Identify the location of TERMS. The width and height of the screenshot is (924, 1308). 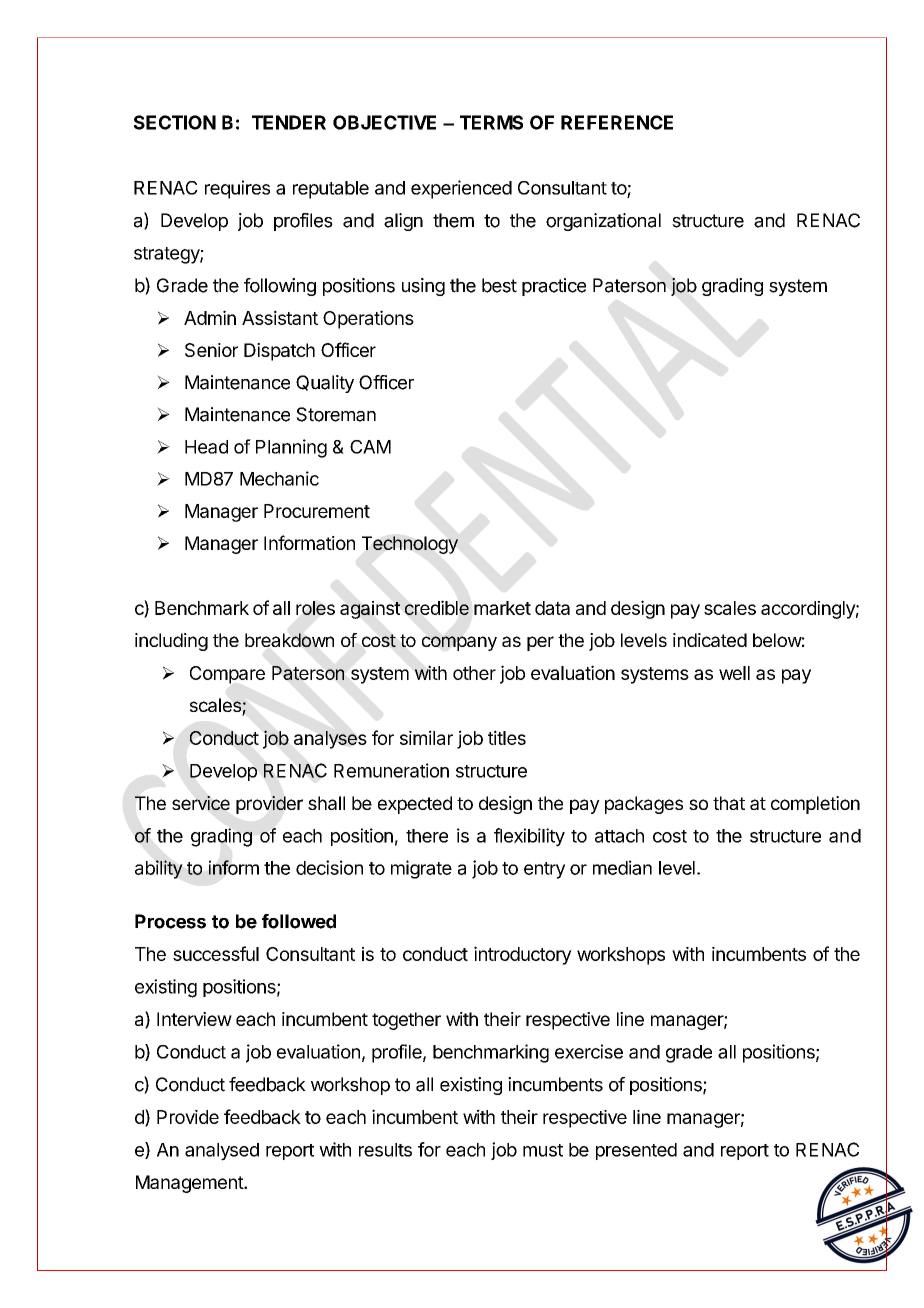
(491, 122).
